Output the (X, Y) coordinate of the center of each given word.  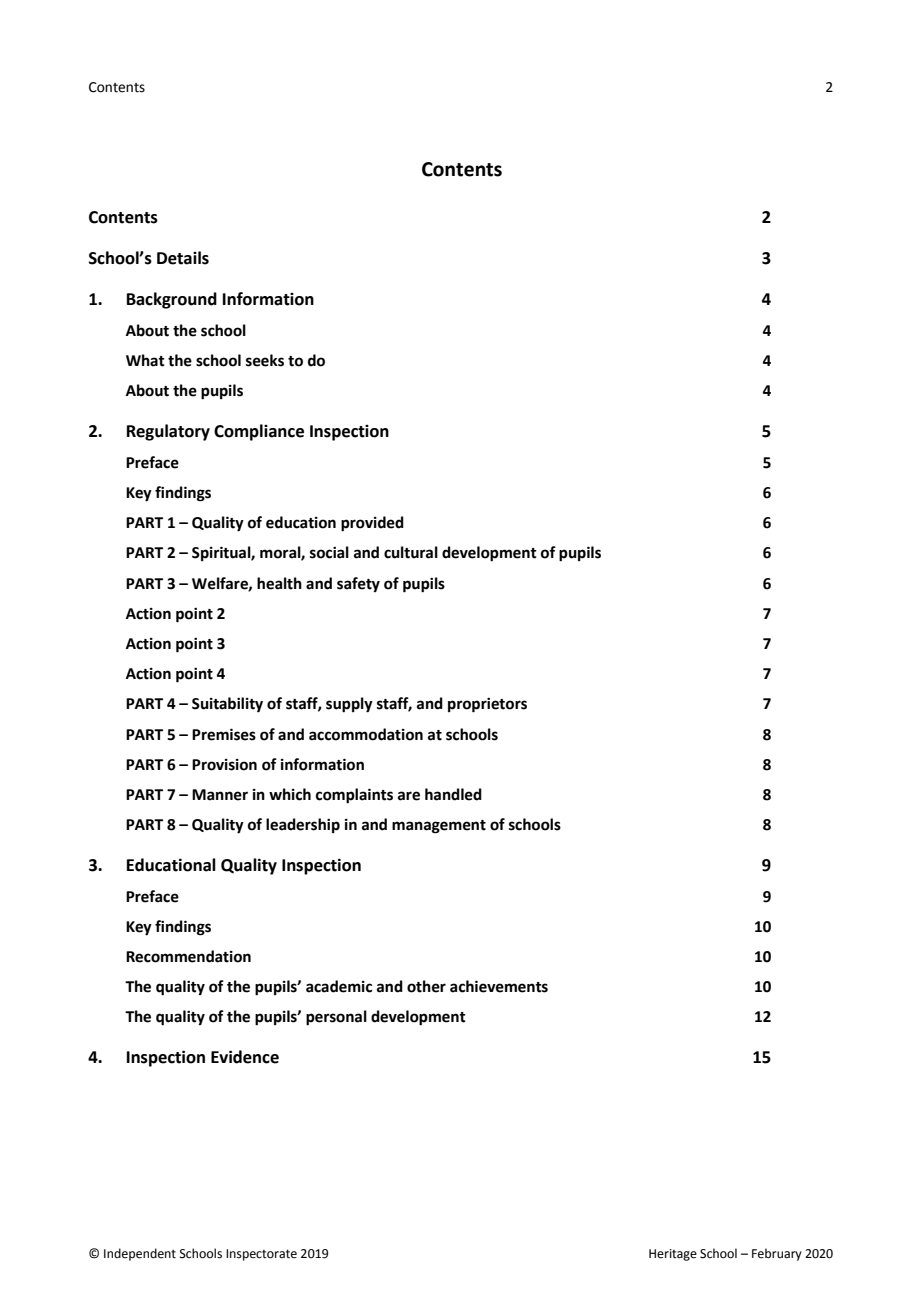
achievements (499, 986)
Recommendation (188, 956)
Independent (140, 1254)
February (777, 1254)
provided (372, 524)
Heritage (673, 1255)
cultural (411, 552)
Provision (224, 765)
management (439, 827)
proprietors (487, 705)
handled (453, 794)
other (426, 986)
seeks (265, 360)
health (279, 583)
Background (172, 300)
